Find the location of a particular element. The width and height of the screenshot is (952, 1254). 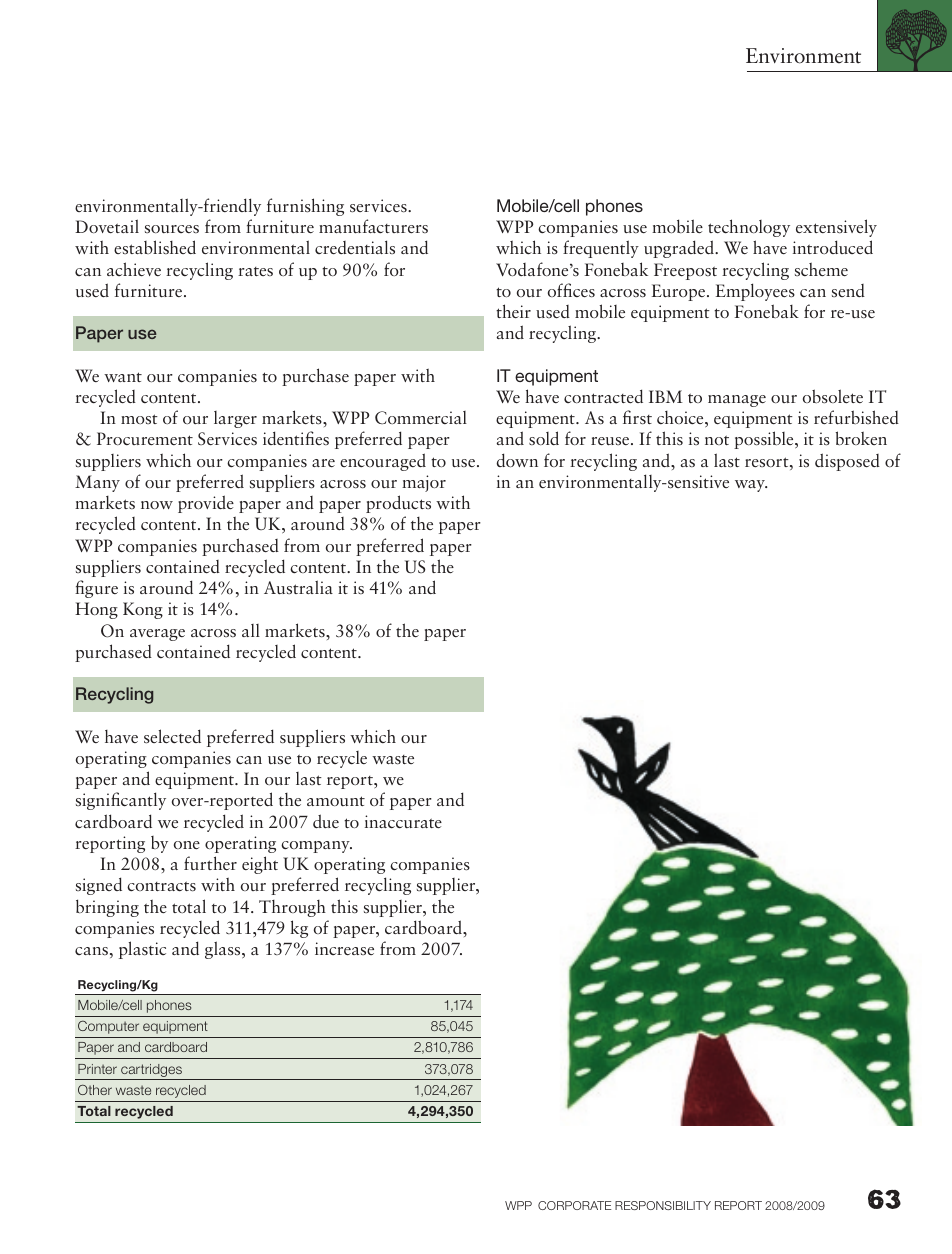

inaccurate is located at coordinates (403, 822).
